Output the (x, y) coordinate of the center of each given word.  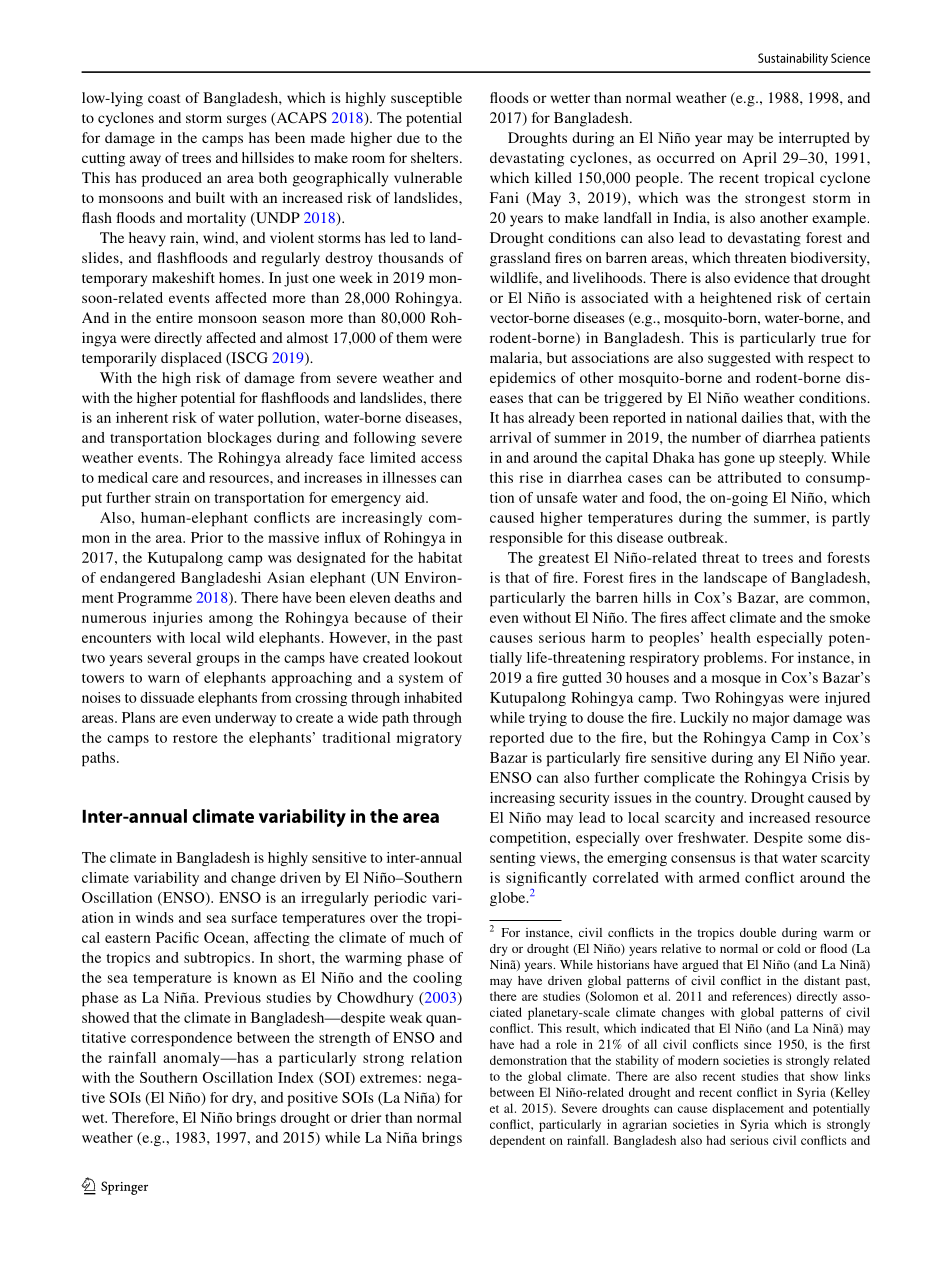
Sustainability (793, 59)
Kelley (851, 1093)
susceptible (426, 99)
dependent (517, 1141)
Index (296, 1077)
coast (164, 98)
